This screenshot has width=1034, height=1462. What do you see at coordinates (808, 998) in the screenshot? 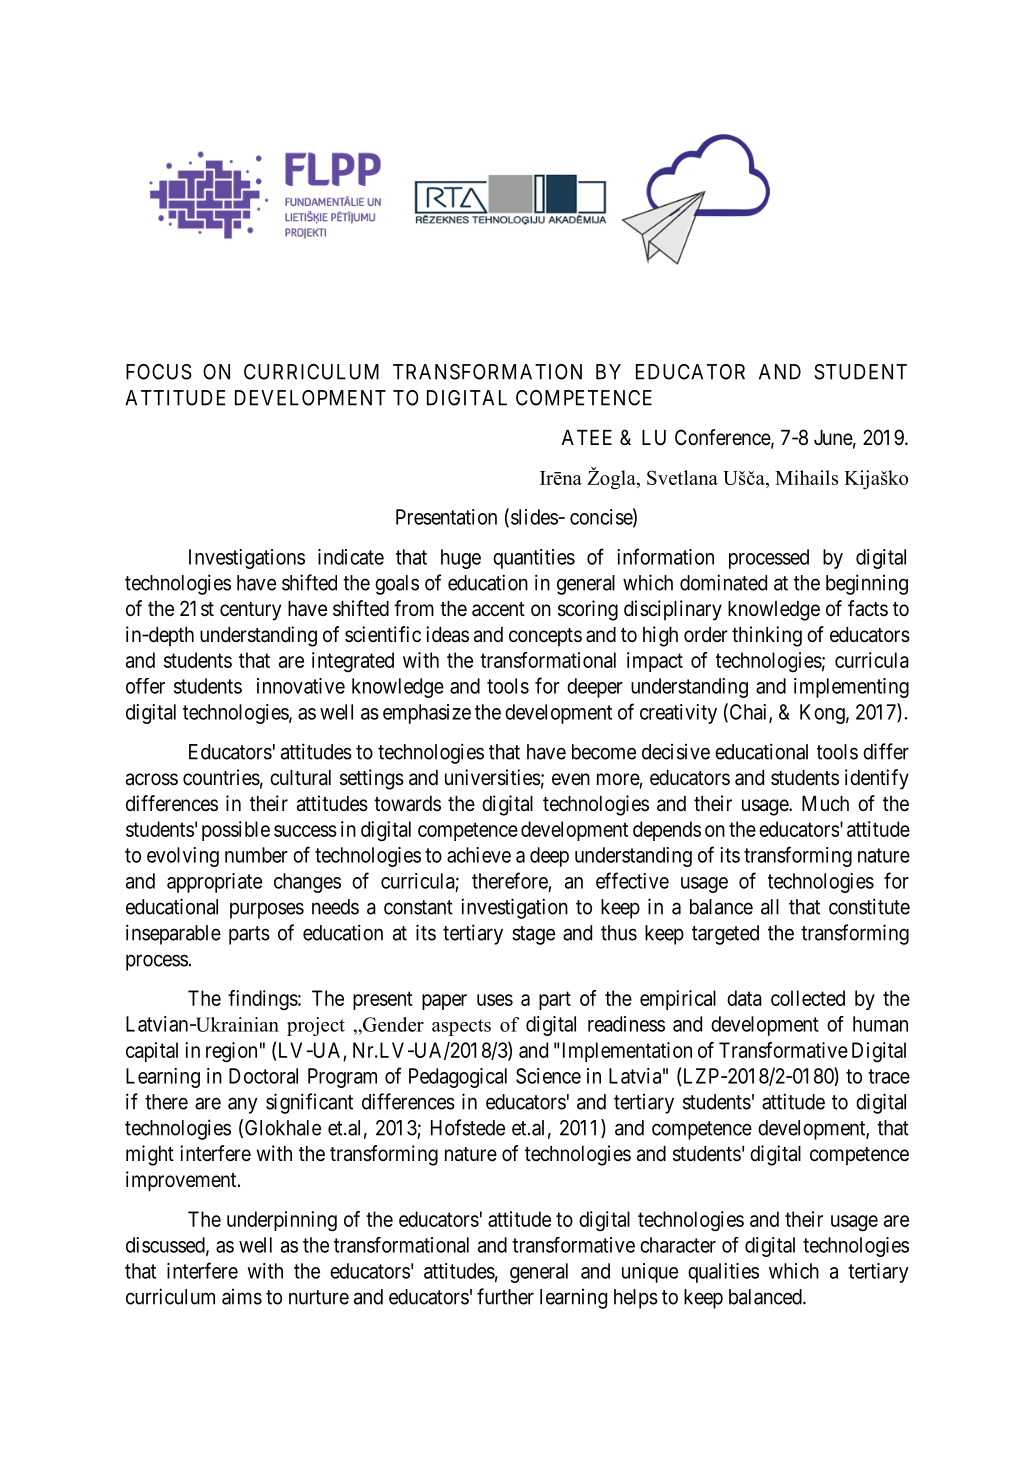
I see `collected` at bounding box center [808, 998].
